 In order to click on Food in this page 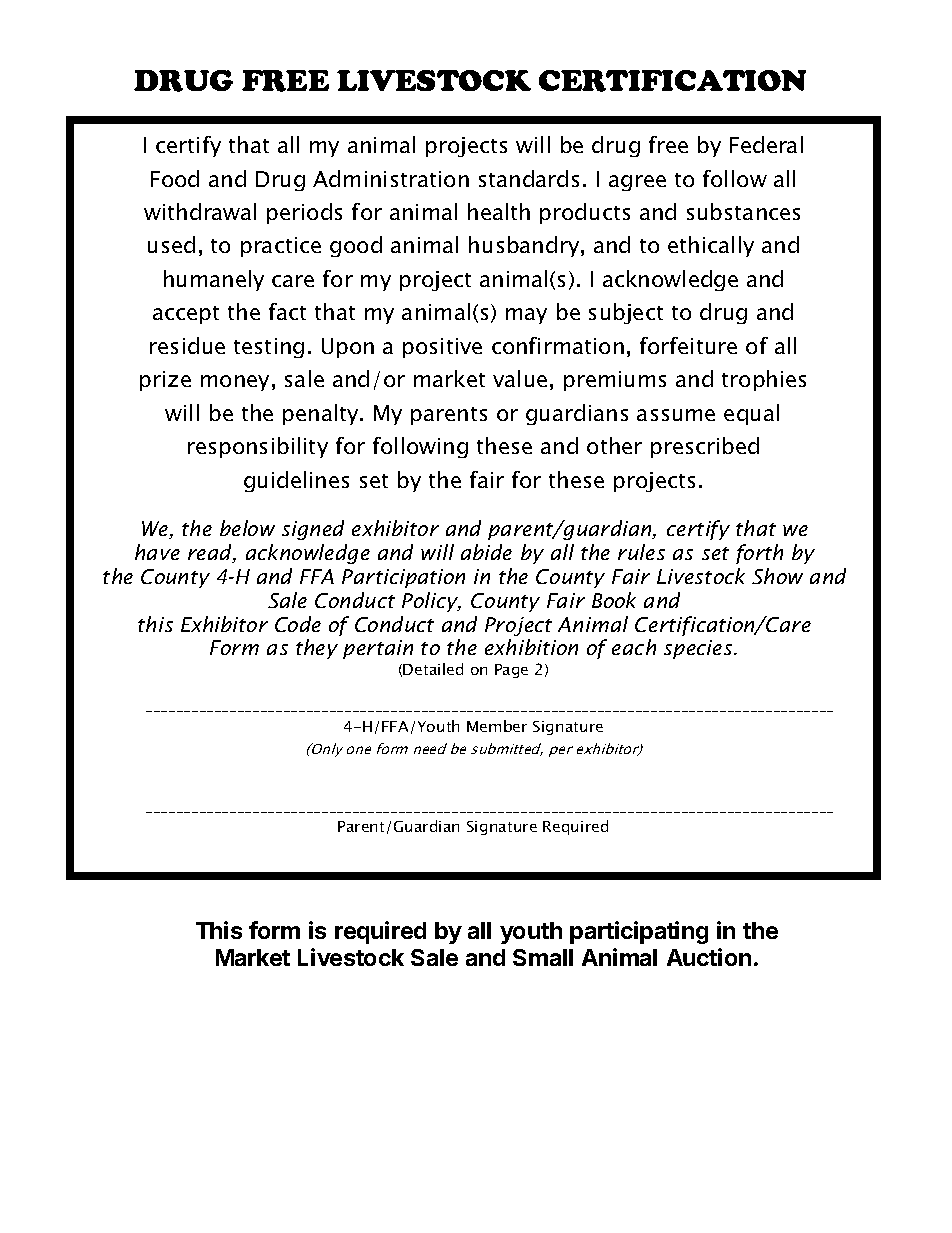, I will do `click(175, 178)`.
